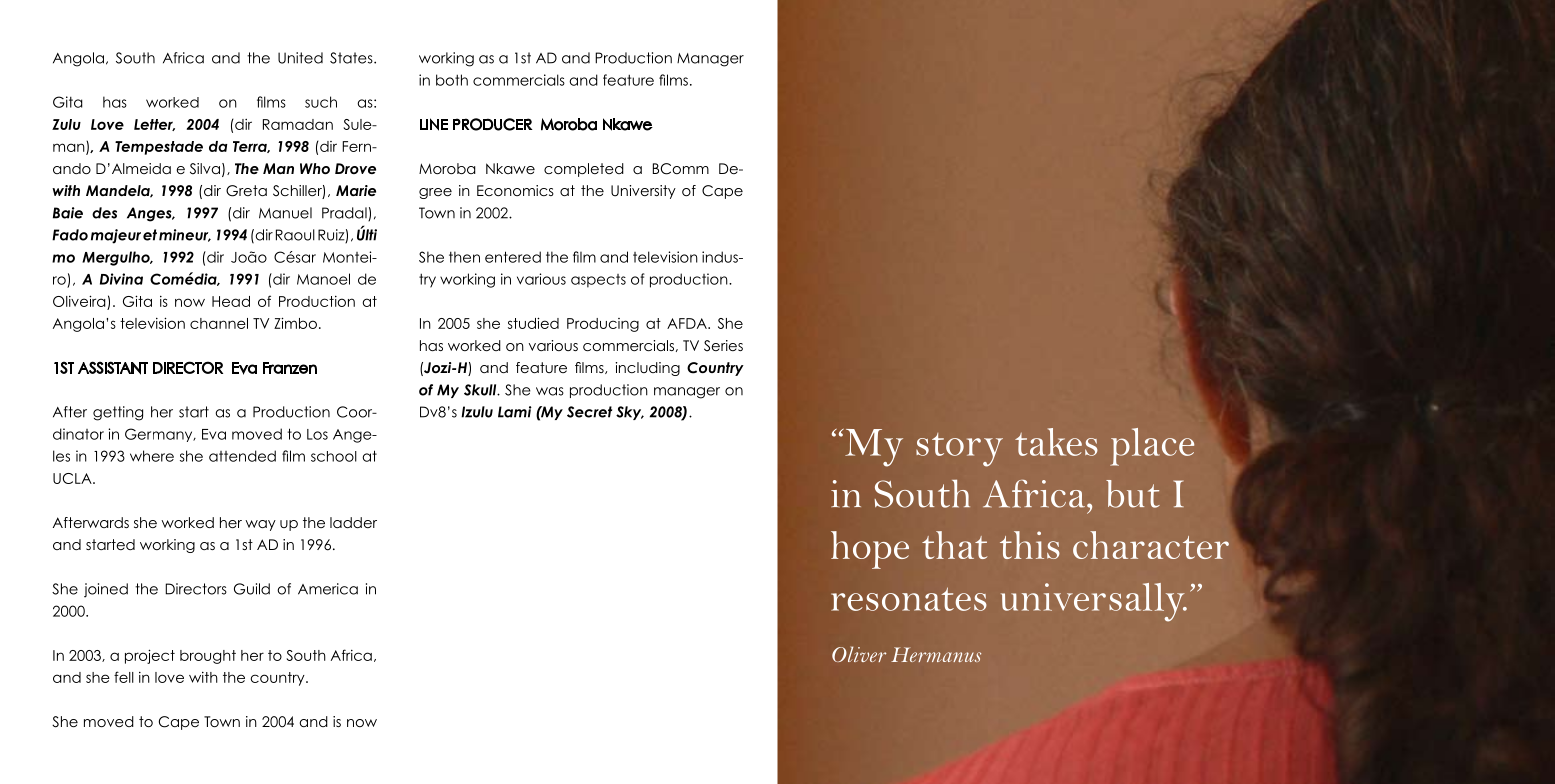 The height and width of the document is (784, 1555). Describe the element at coordinates (723, 346) in the document. I see `Series` at that location.
